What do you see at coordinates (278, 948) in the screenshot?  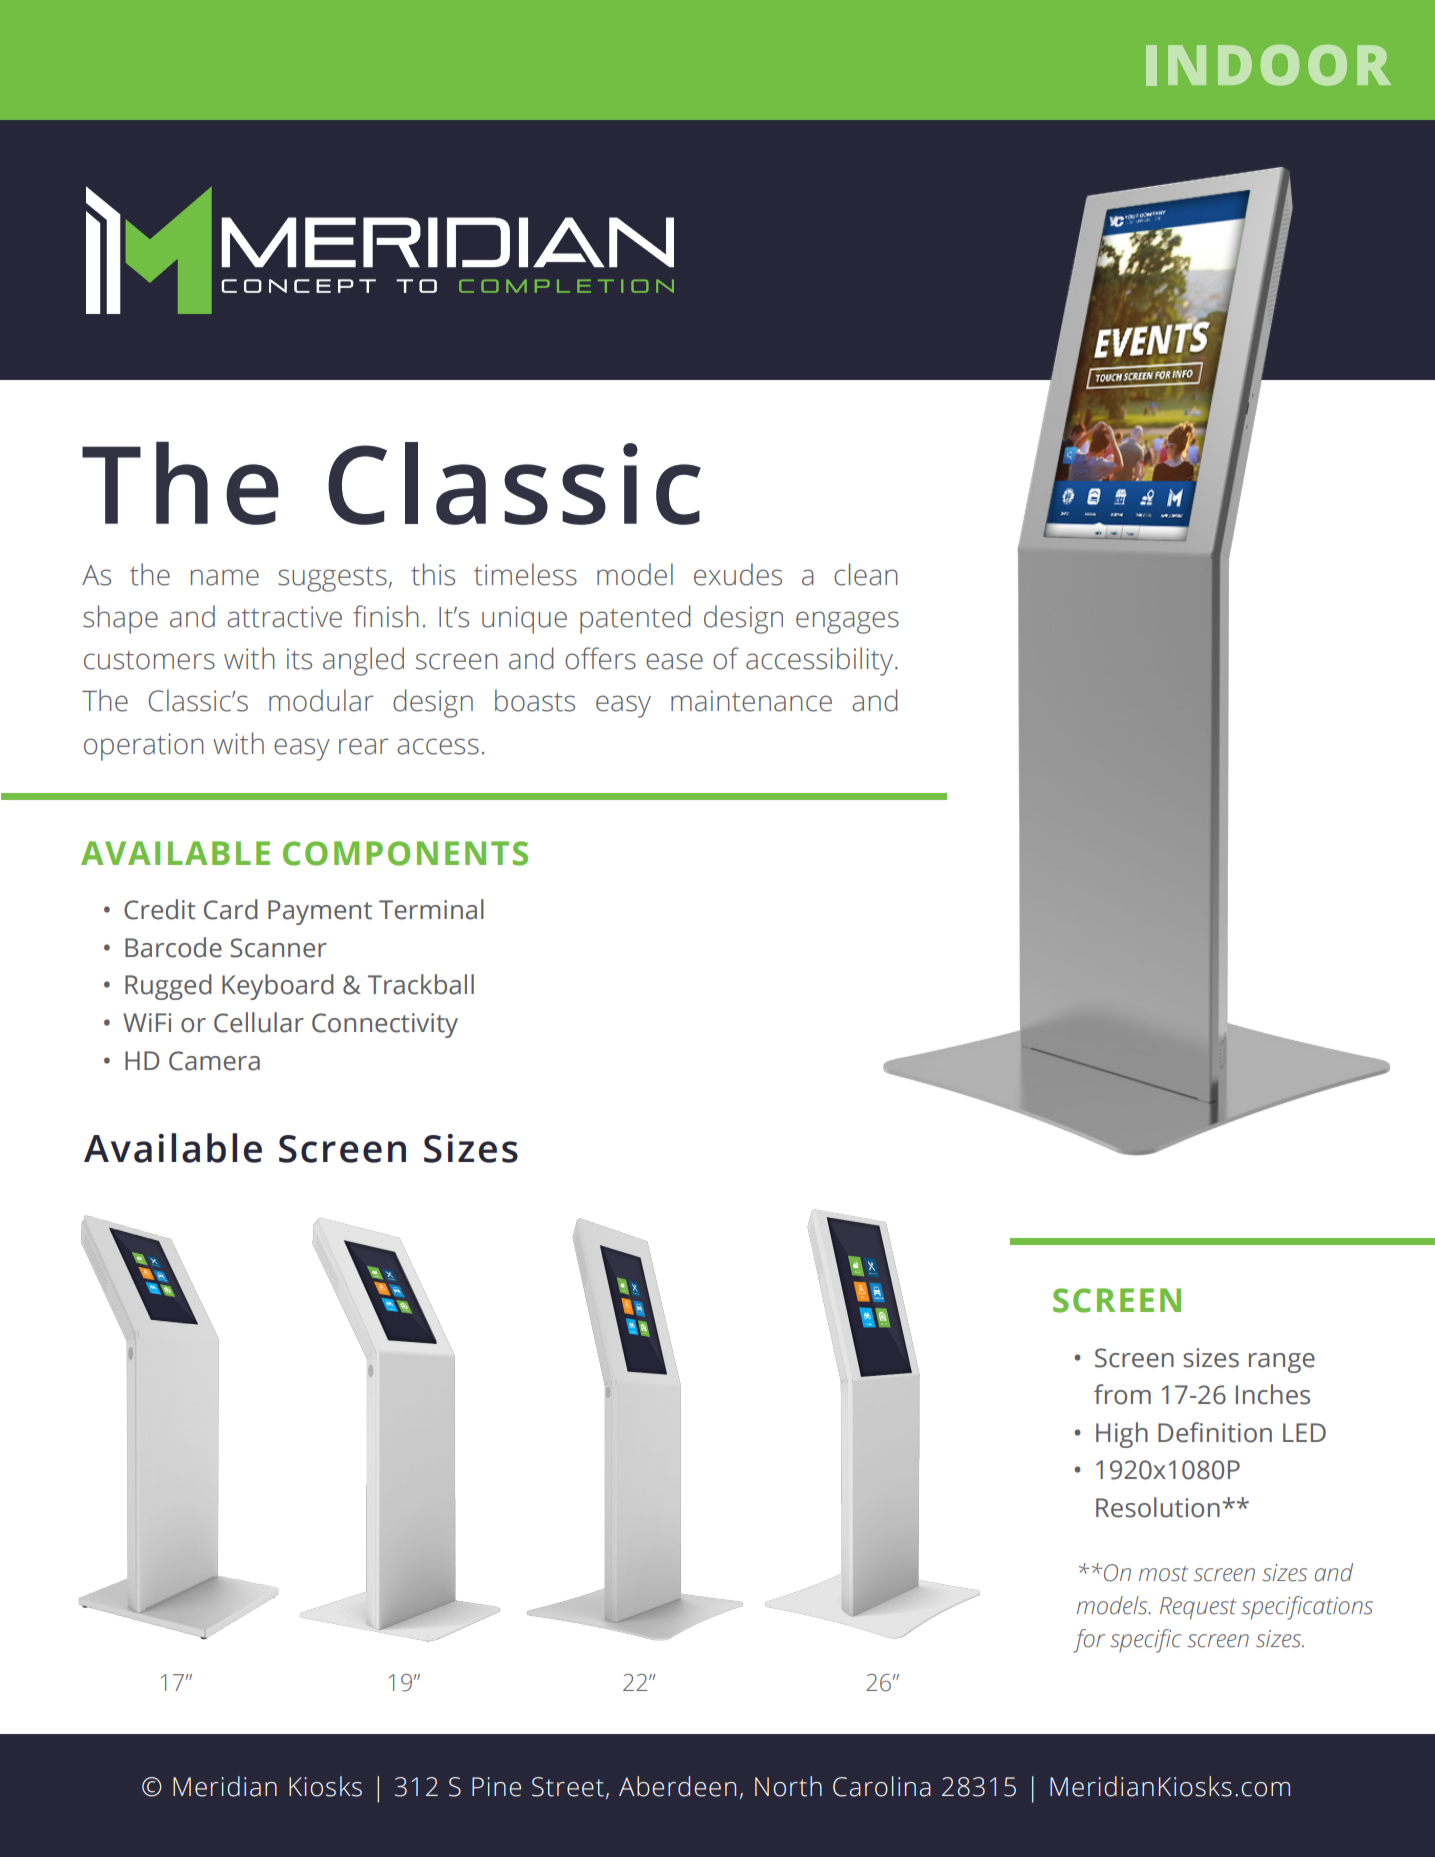 I see `Scanner` at bounding box center [278, 948].
